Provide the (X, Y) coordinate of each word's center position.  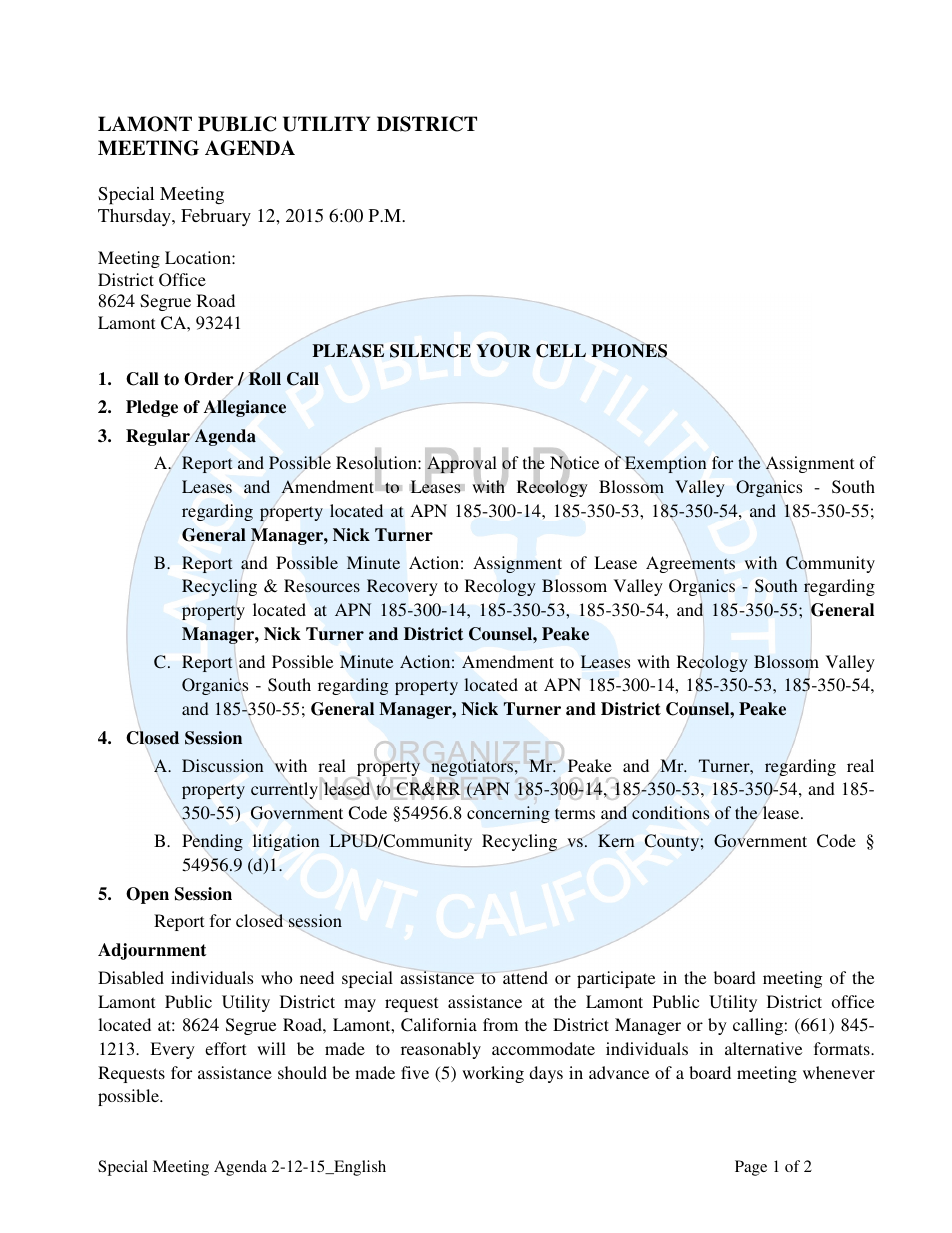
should (302, 1072)
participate (616, 979)
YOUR (503, 351)
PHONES (629, 351)
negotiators (473, 767)
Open (147, 895)
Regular (158, 437)
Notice (574, 464)
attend (525, 976)
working (493, 1074)
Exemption (665, 464)
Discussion (223, 765)
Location (199, 257)
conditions (670, 812)
